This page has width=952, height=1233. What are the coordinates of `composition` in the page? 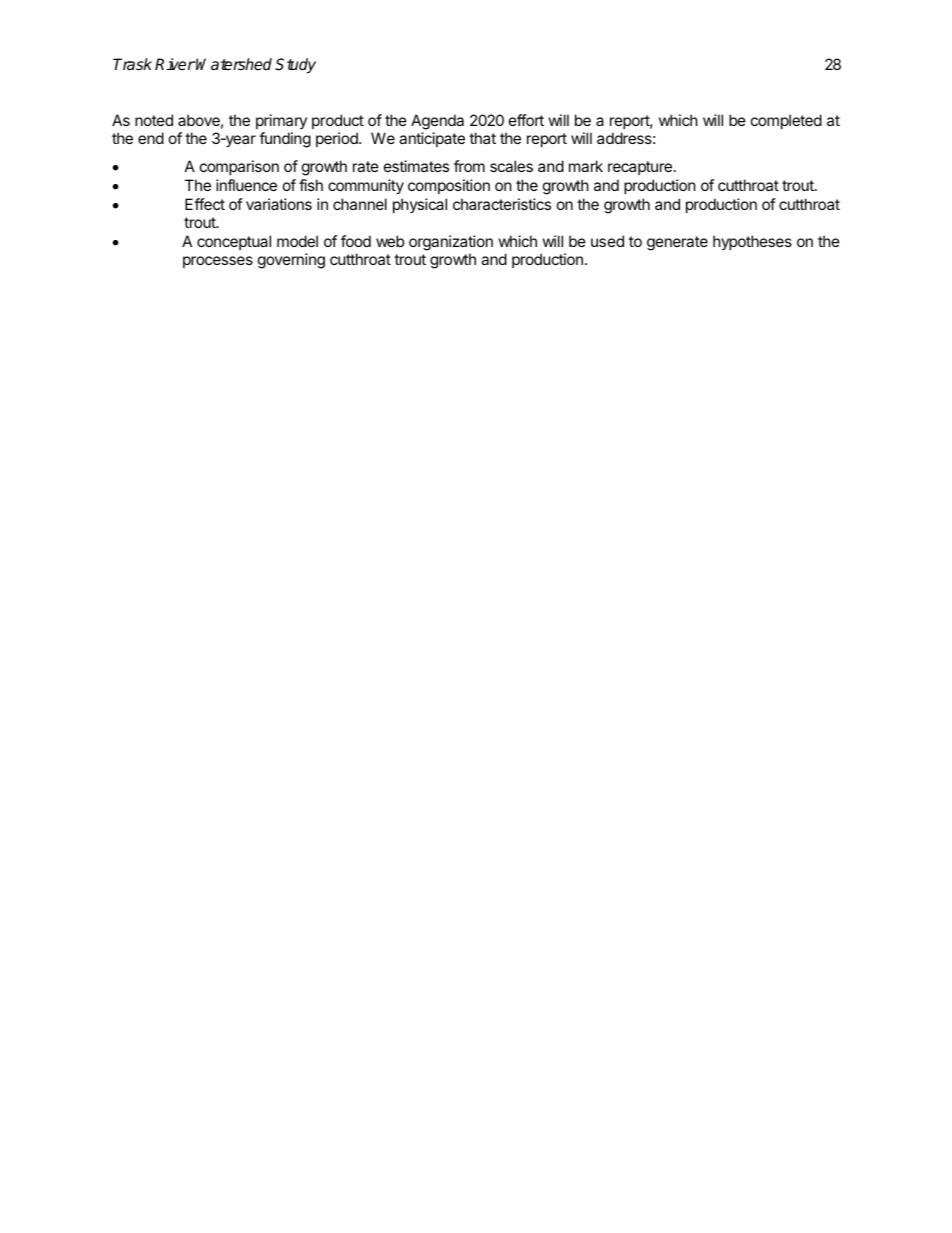 It's located at (449, 186).
